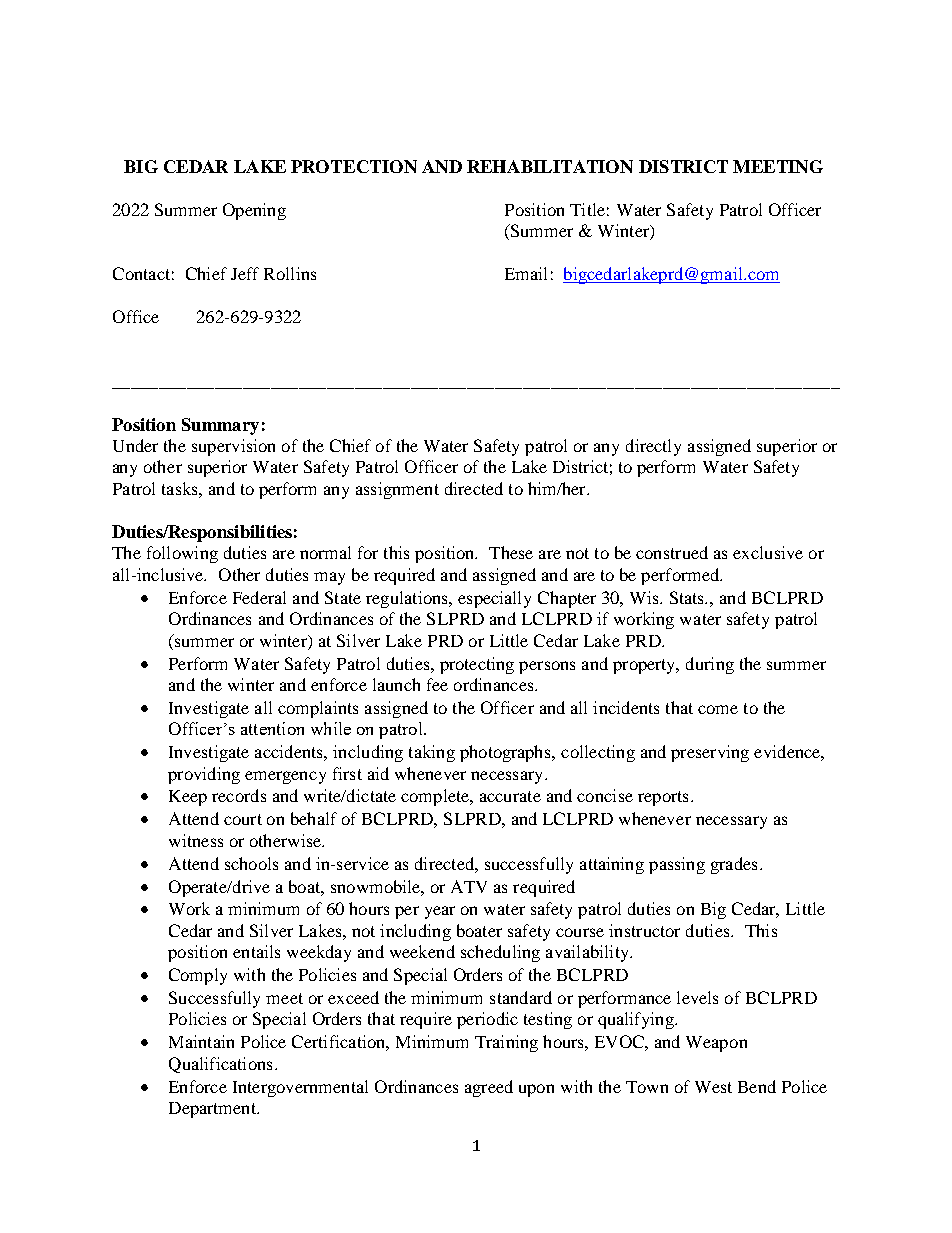  What do you see at coordinates (220, 1065) in the page?
I see `Qualifications` at bounding box center [220, 1065].
